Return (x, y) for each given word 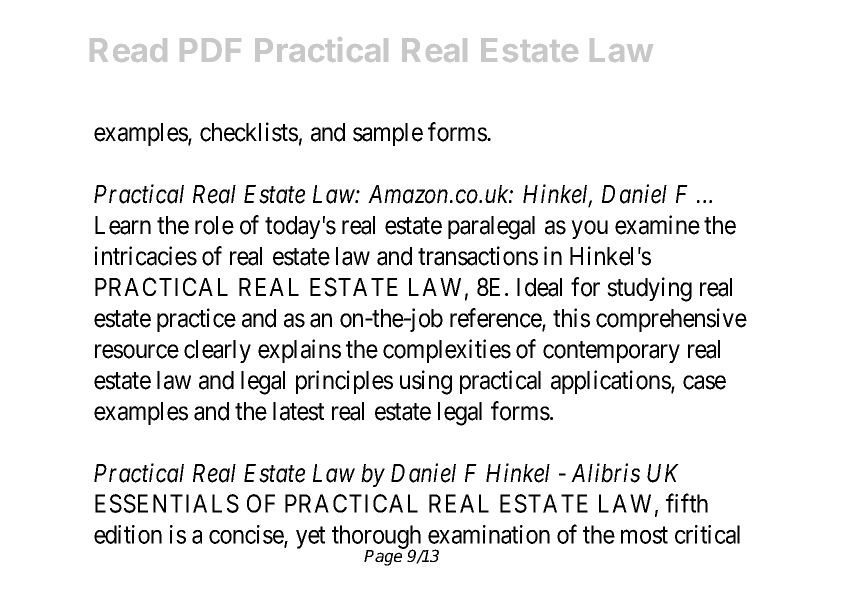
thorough (378, 538)
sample (388, 134)
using (426, 382)
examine (657, 225)
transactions (478, 256)
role (214, 225)
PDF (210, 50)
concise (247, 536)
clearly (217, 351)
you (589, 229)
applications (611, 382)
